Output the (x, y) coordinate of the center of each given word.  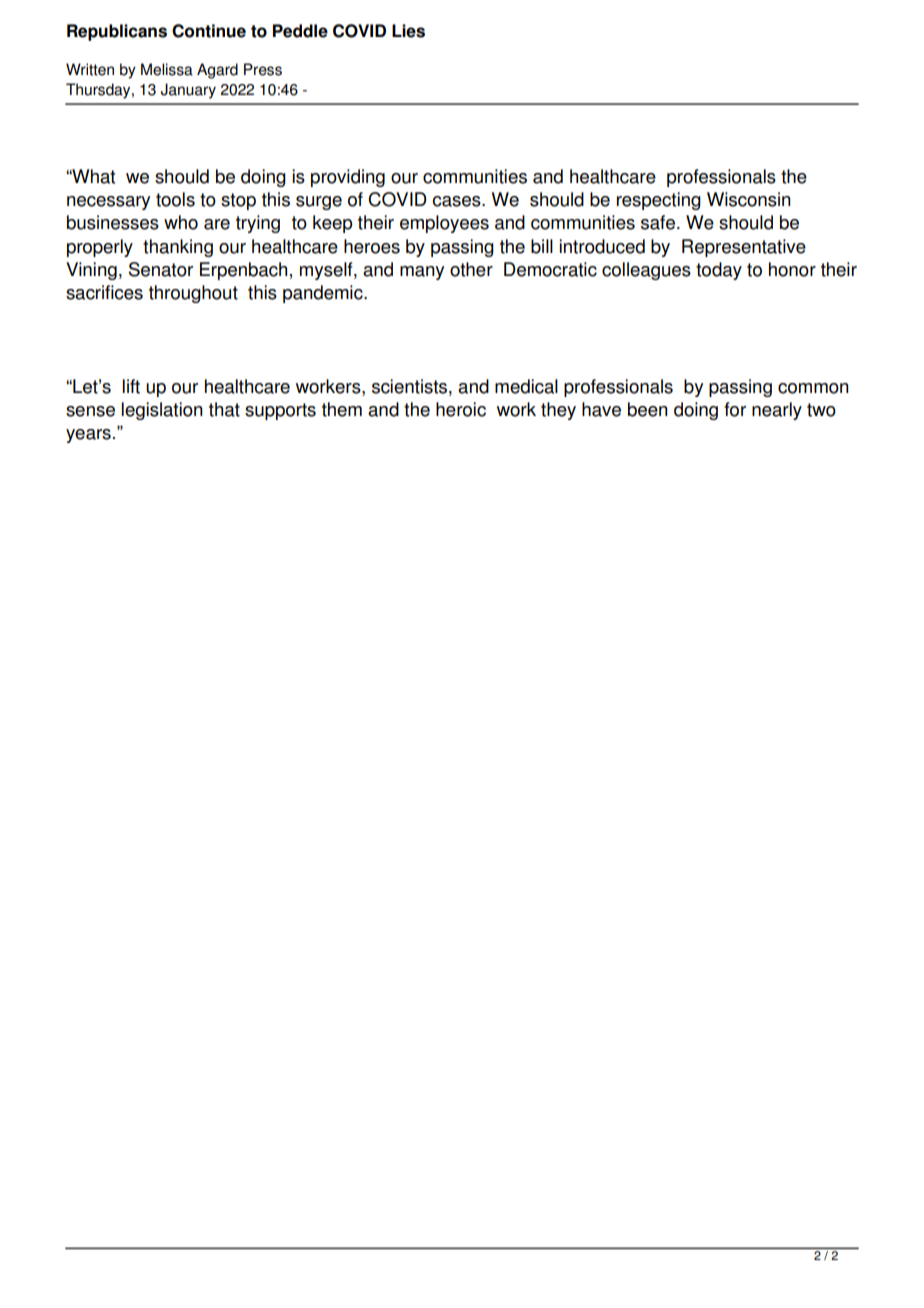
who (181, 222)
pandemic (324, 294)
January (188, 91)
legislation (162, 411)
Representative (744, 248)
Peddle (300, 31)
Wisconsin (749, 199)
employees (444, 224)
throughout (193, 294)
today (719, 271)
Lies (408, 31)
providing (348, 178)
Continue (209, 31)
